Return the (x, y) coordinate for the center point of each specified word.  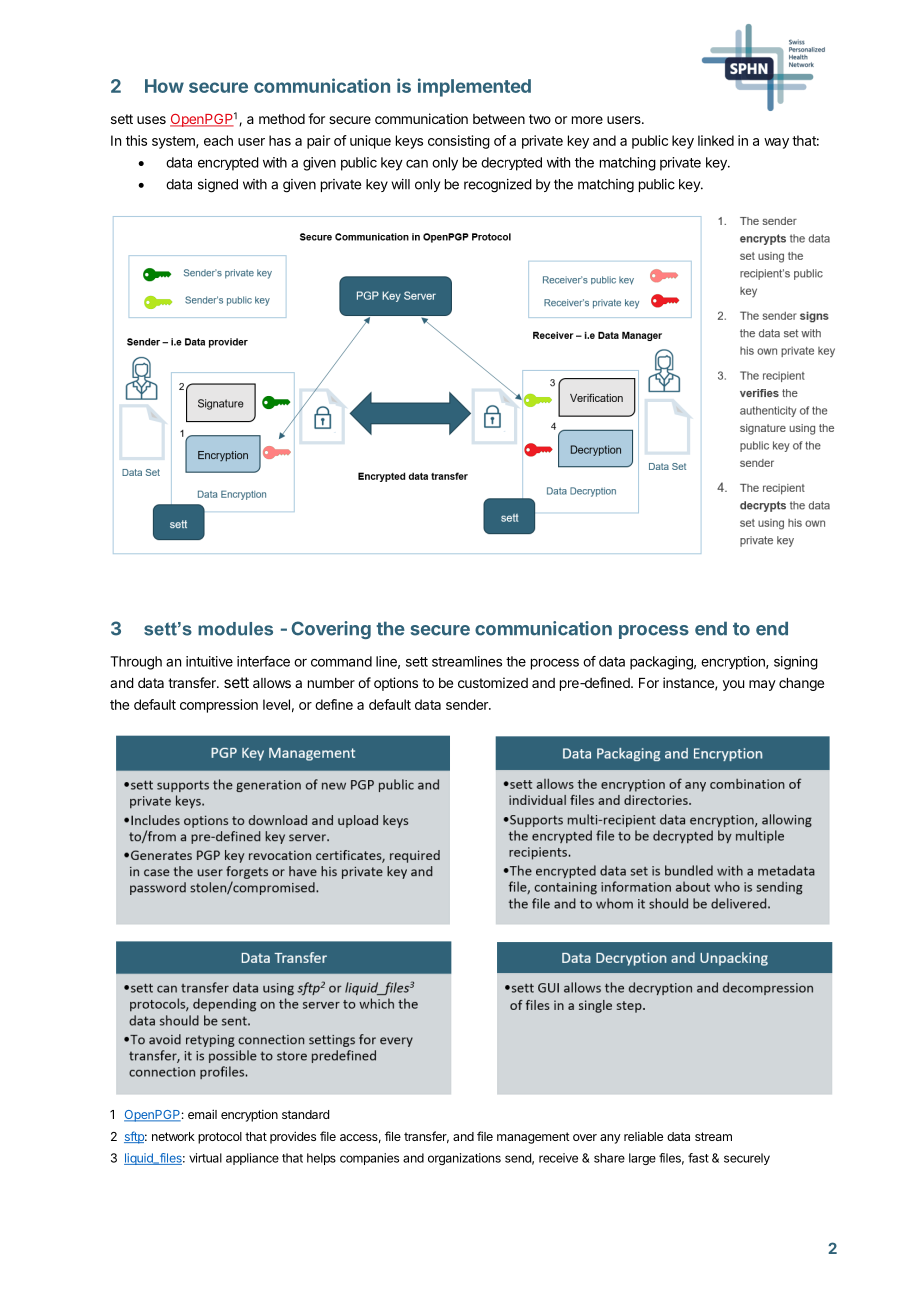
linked (716, 140)
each (218, 140)
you (733, 685)
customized (493, 682)
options (396, 684)
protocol (220, 1138)
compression (219, 706)
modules (235, 629)
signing (796, 663)
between (499, 119)
